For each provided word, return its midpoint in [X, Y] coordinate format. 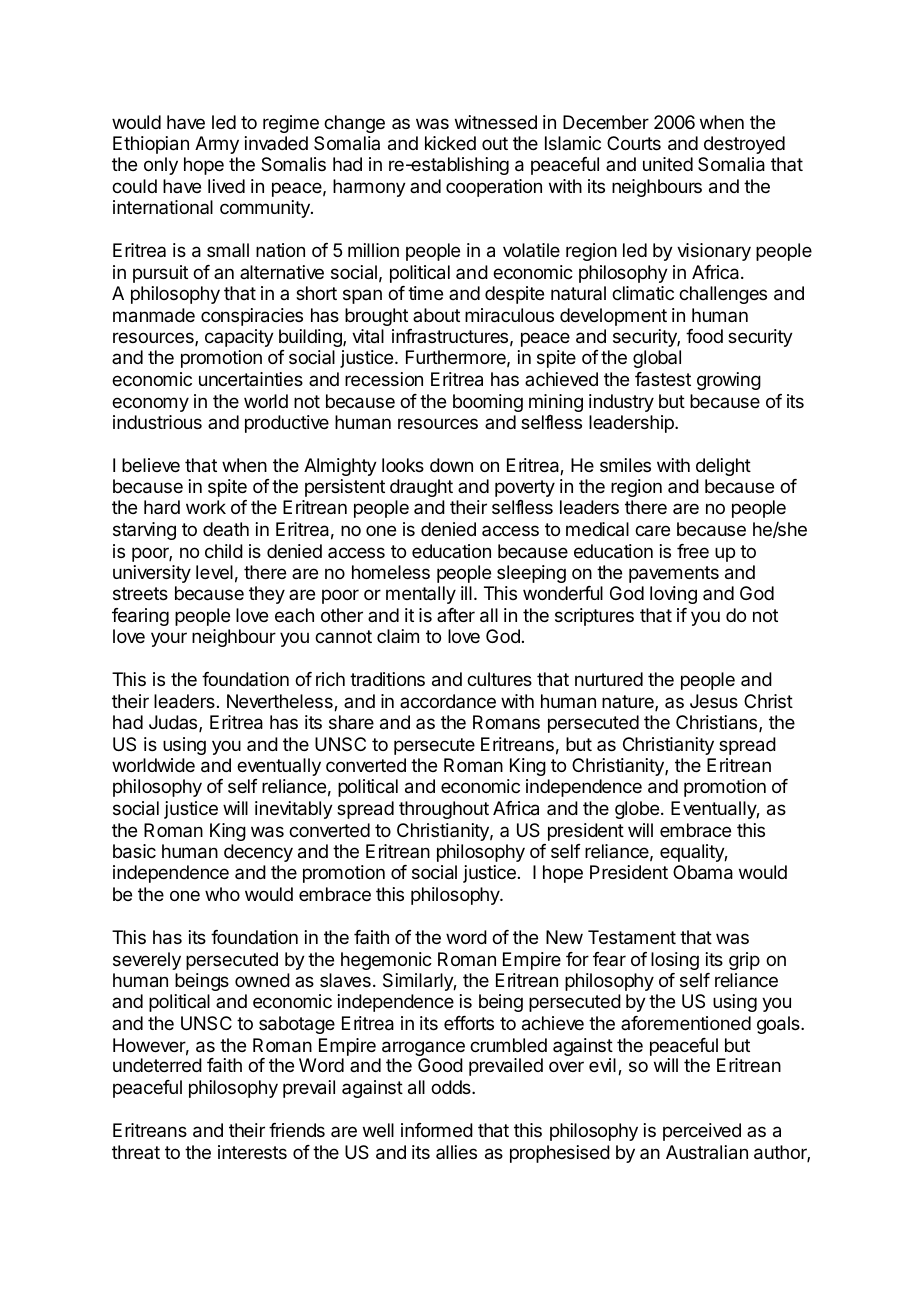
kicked [450, 143]
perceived [702, 1132]
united [668, 164]
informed [437, 1130]
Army [217, 145]
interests [252, 1152]
